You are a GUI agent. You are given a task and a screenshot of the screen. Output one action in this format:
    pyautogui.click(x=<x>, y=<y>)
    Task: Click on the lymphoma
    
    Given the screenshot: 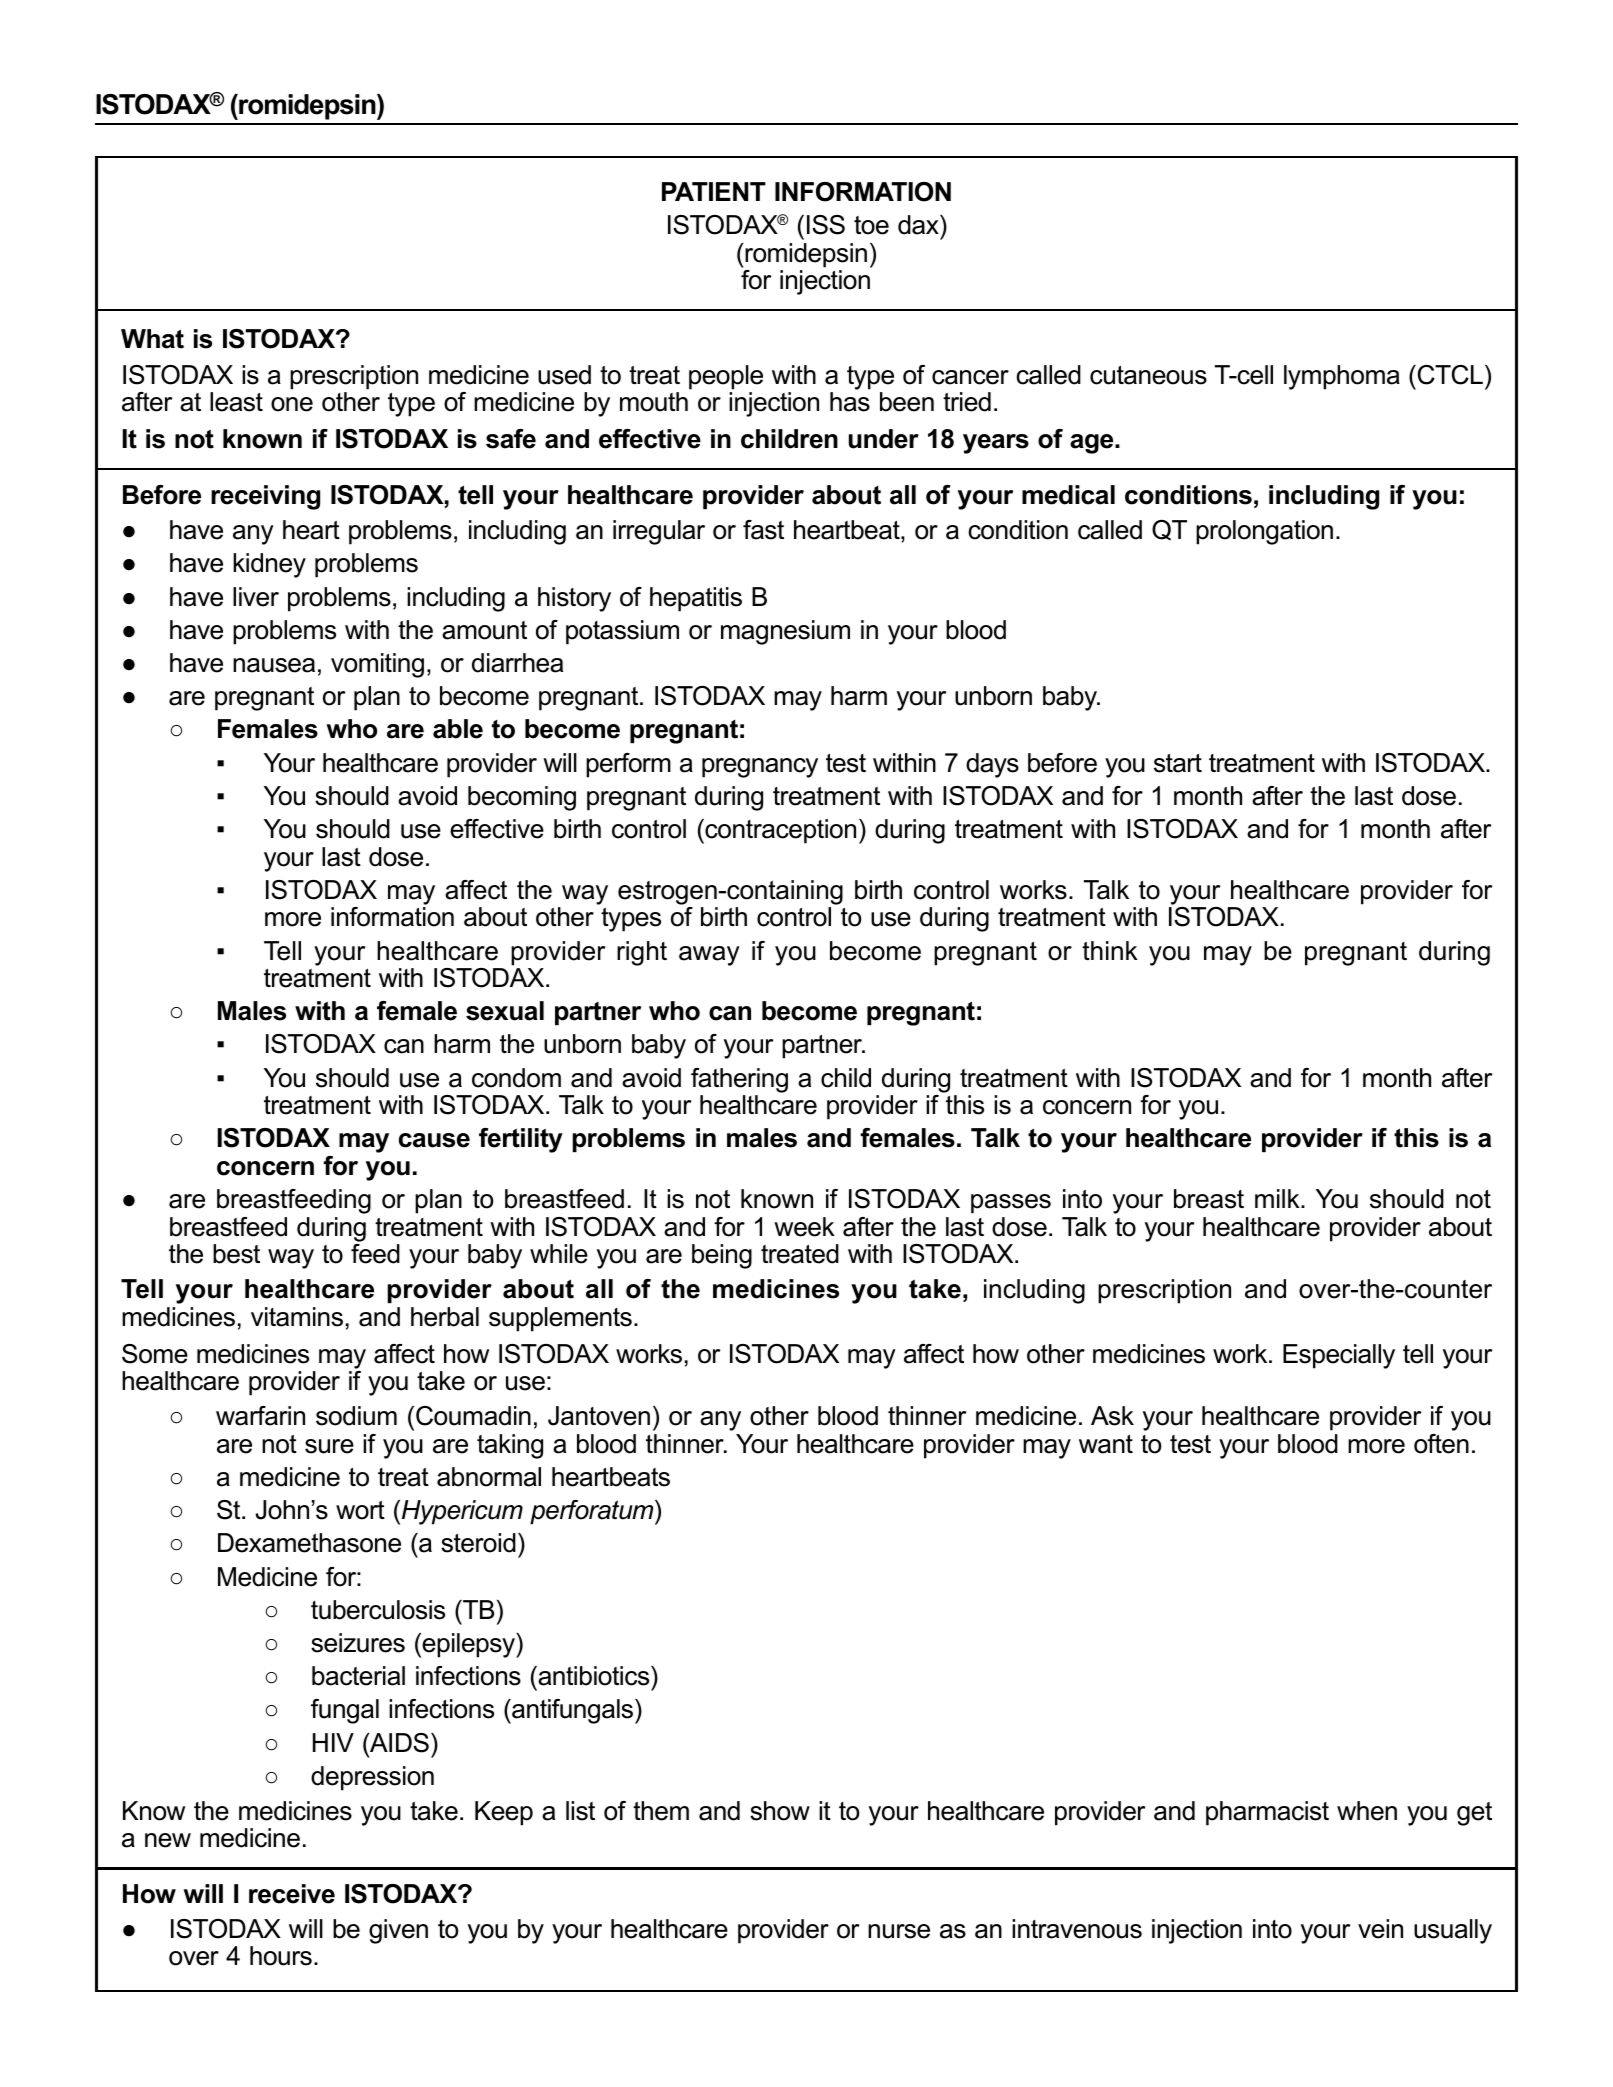 What is the action you would take?
    pyautogui.click(x=1342, y=377)
